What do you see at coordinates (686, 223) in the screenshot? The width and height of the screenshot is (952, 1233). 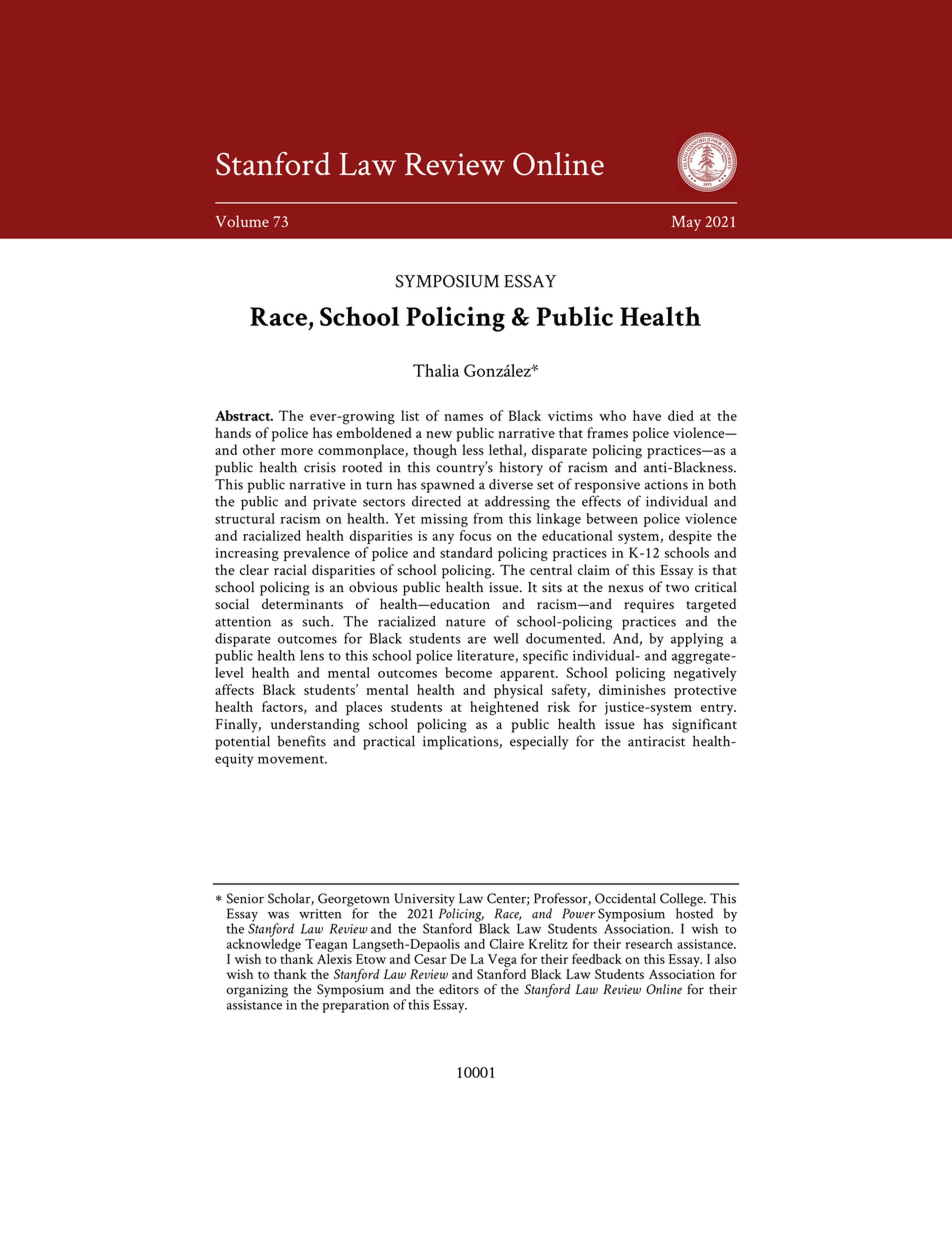 I see `May` at bounding box center [686, 223].
